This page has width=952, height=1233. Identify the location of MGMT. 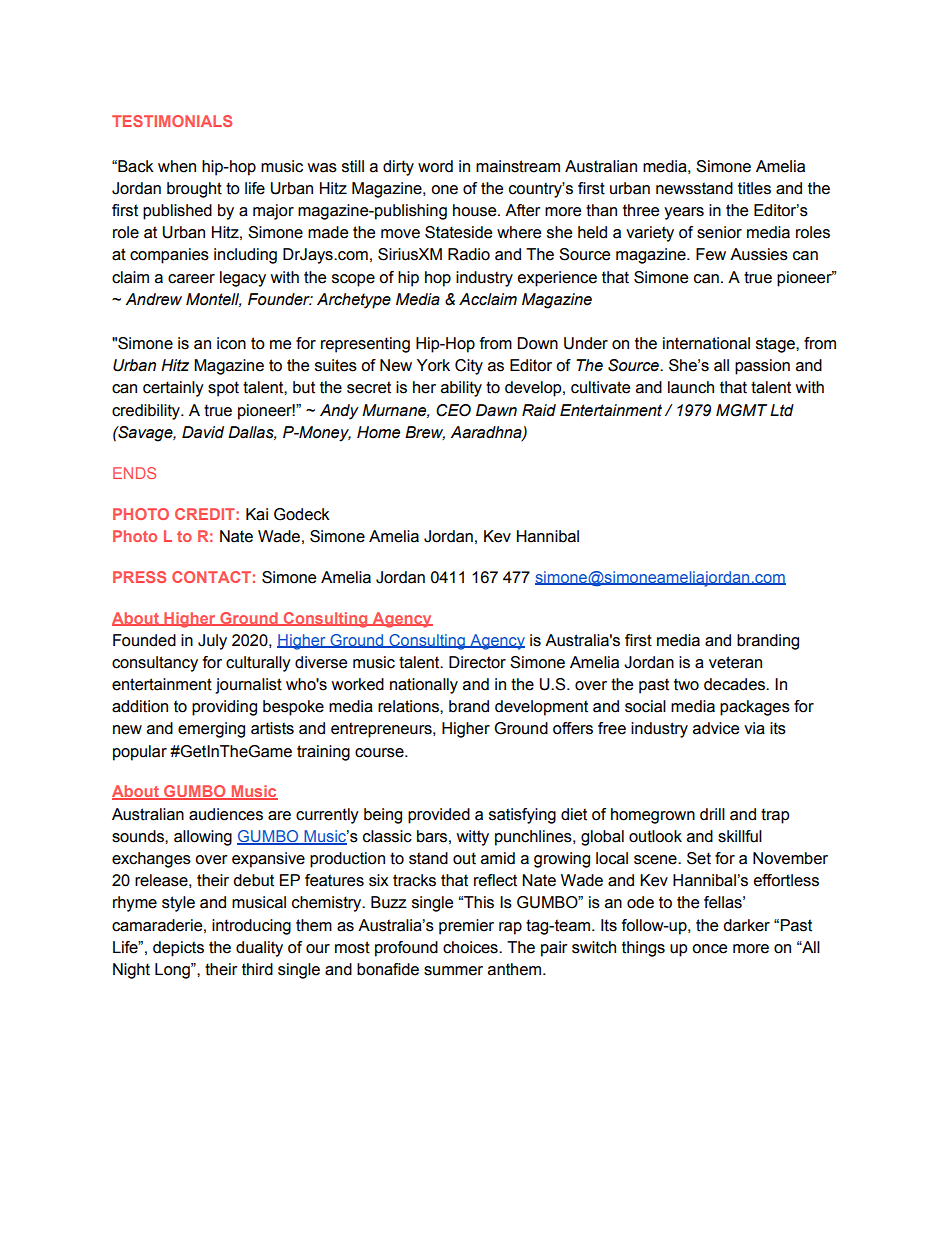
(741, 410).
